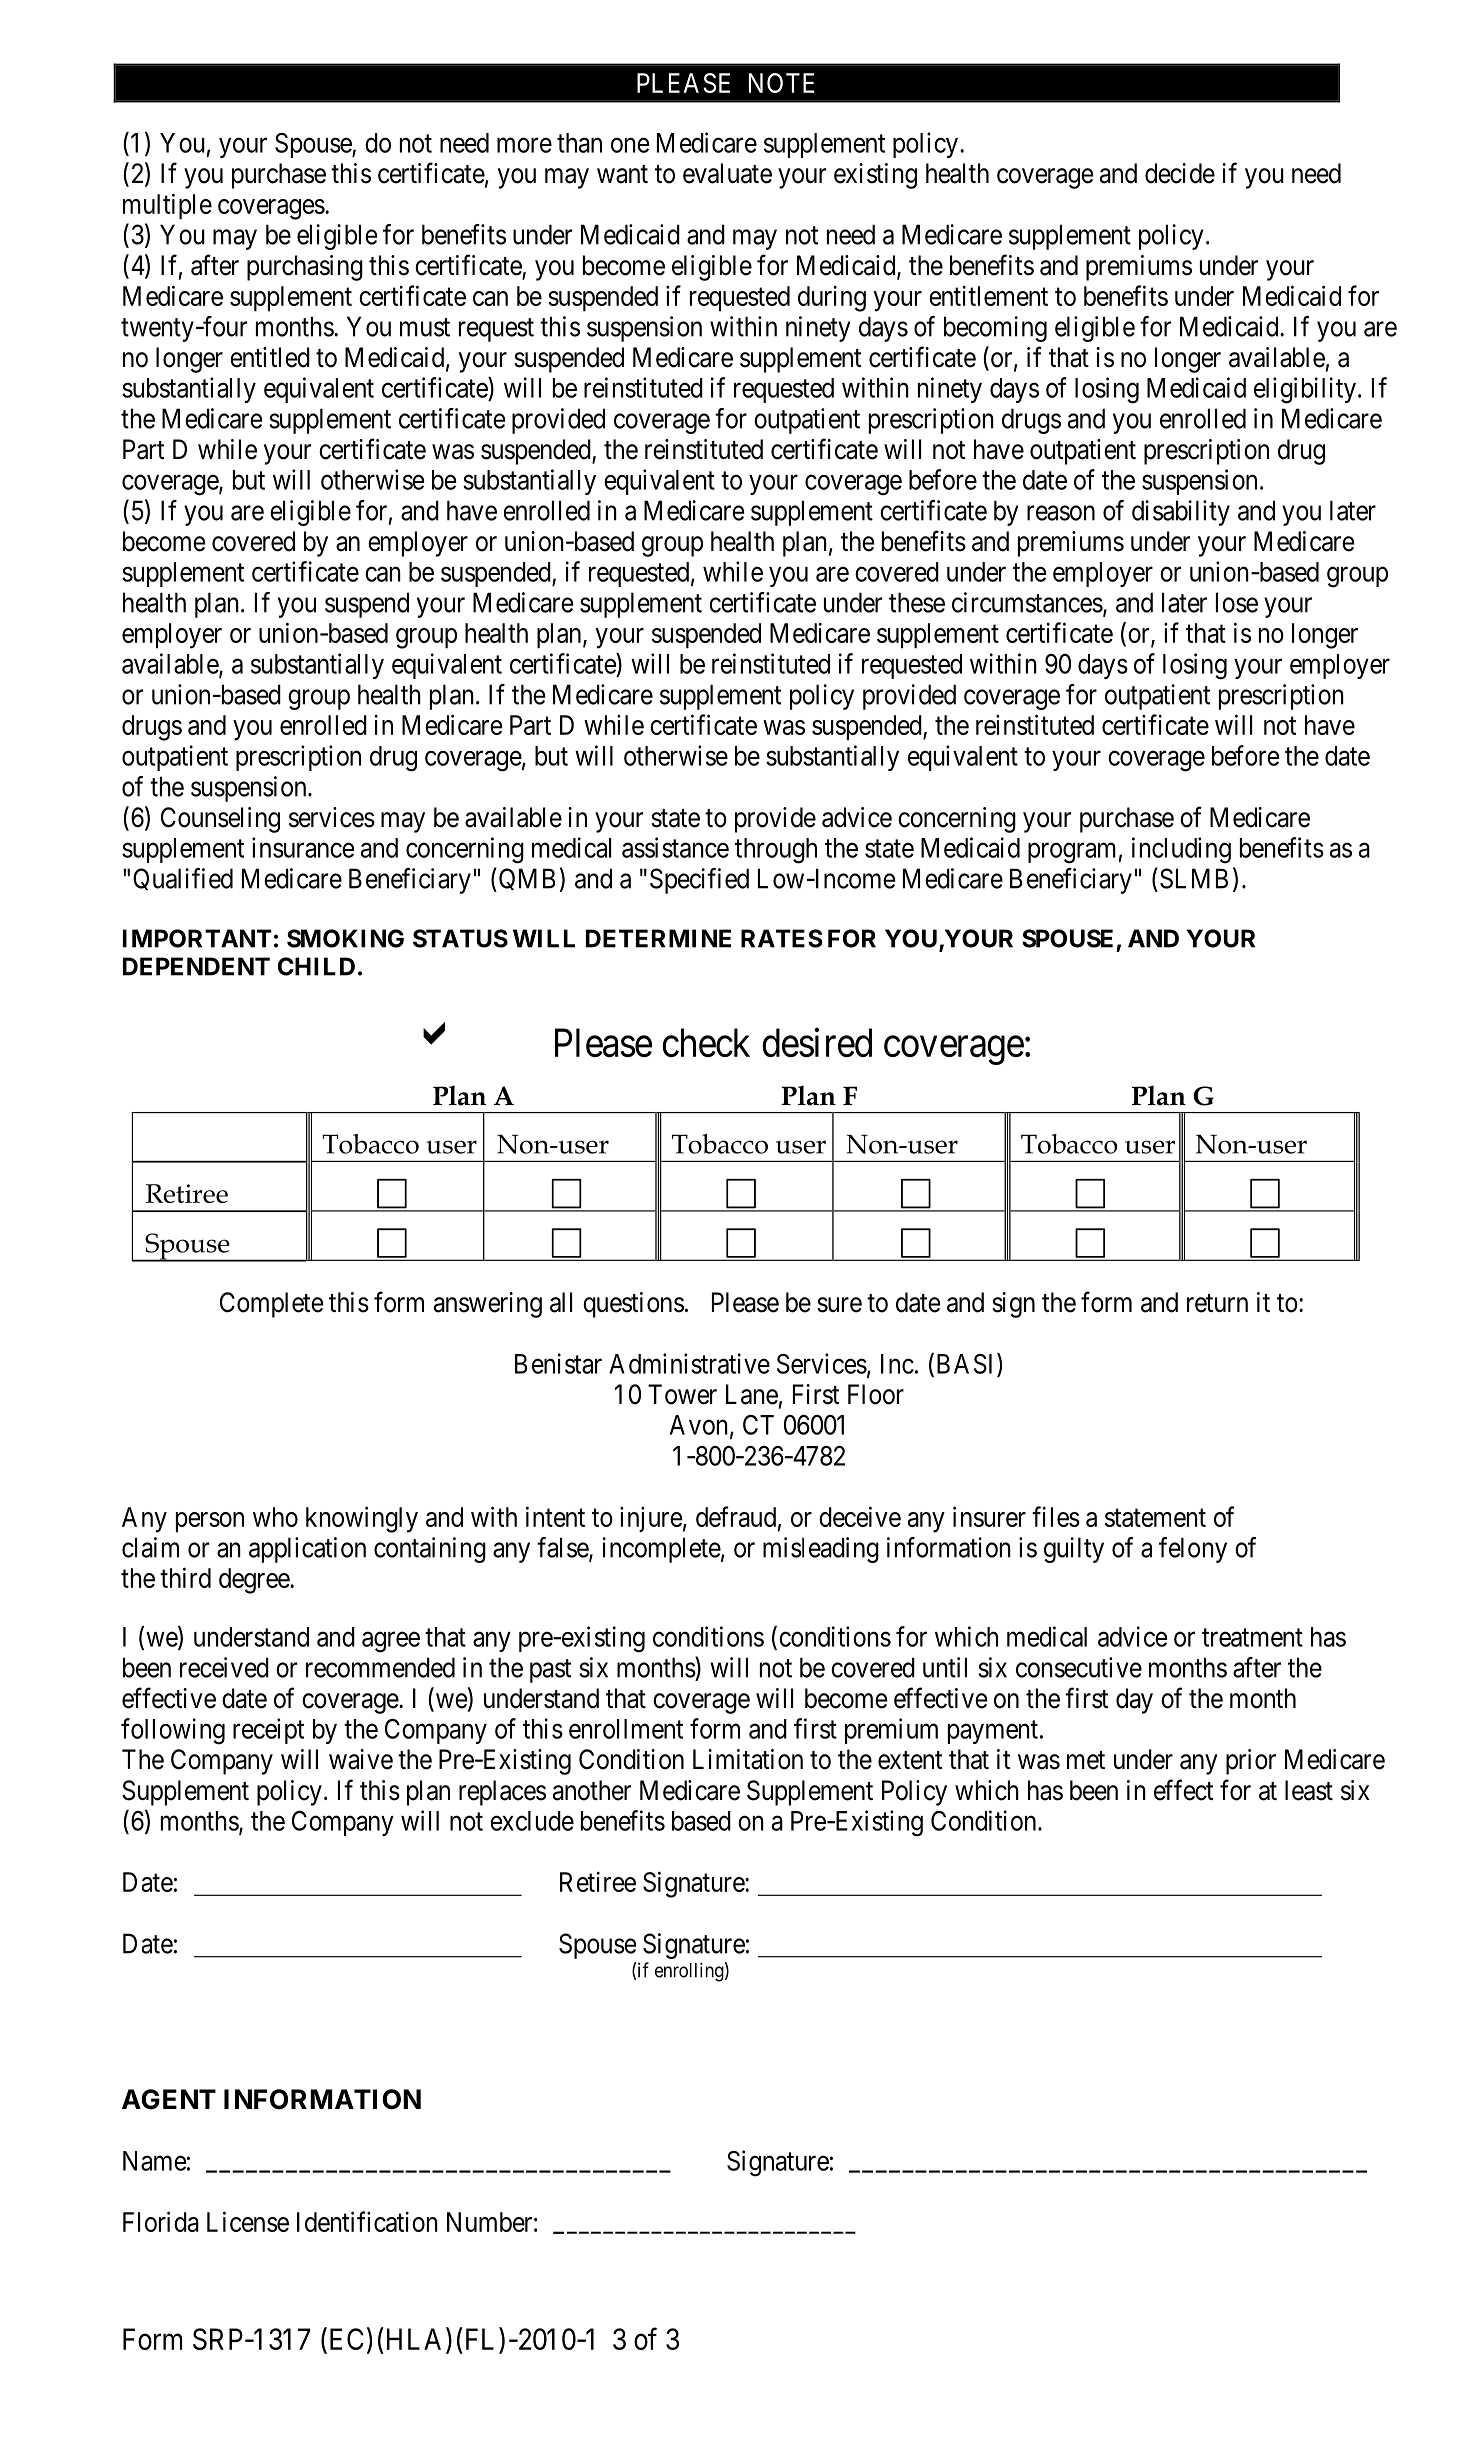 This screenshot has height=2443, width=1484. Describe the element at coordinates (1309, 1790) in the screenshot. I see `least` at that location.
